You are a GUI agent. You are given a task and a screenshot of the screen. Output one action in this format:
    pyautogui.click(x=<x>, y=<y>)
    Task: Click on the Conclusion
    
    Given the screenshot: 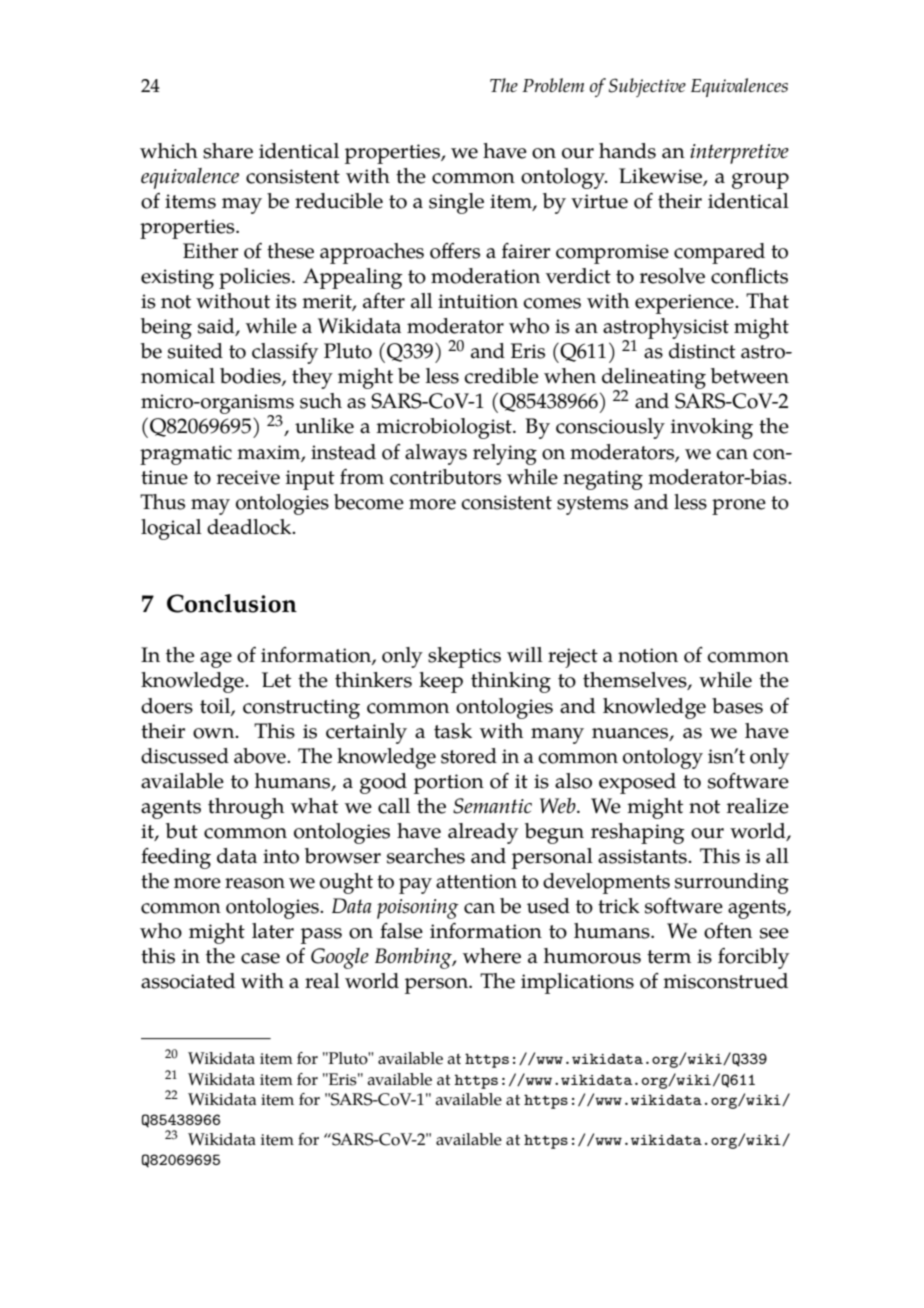 What is the action you would take?
    pyautogui.click(x=232, y=603)
